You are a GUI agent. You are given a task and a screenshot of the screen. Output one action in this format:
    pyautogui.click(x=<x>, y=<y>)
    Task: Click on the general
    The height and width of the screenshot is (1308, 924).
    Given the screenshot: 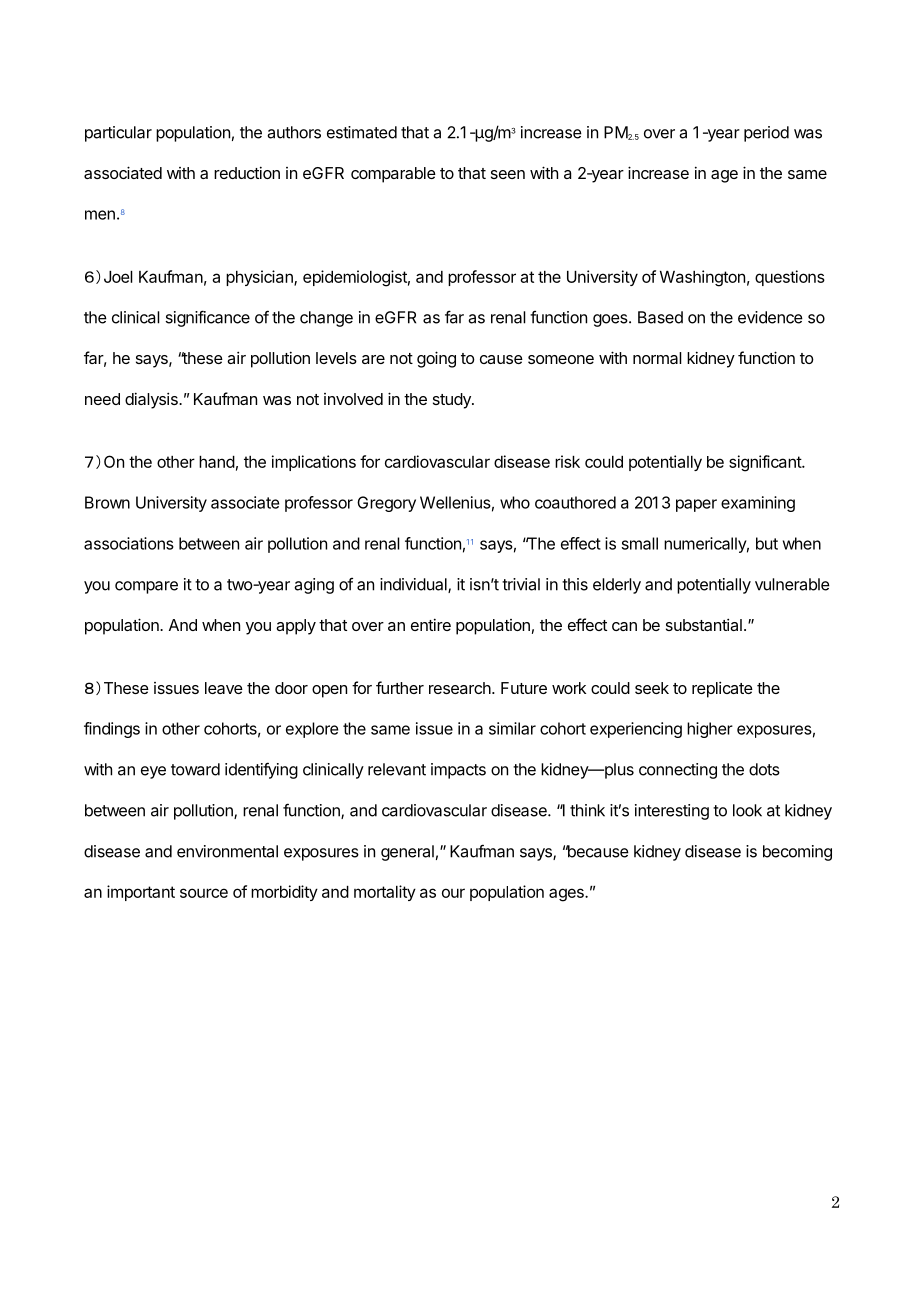 What is the action you would take?
    pyautogui.click(x=407, y=853)
